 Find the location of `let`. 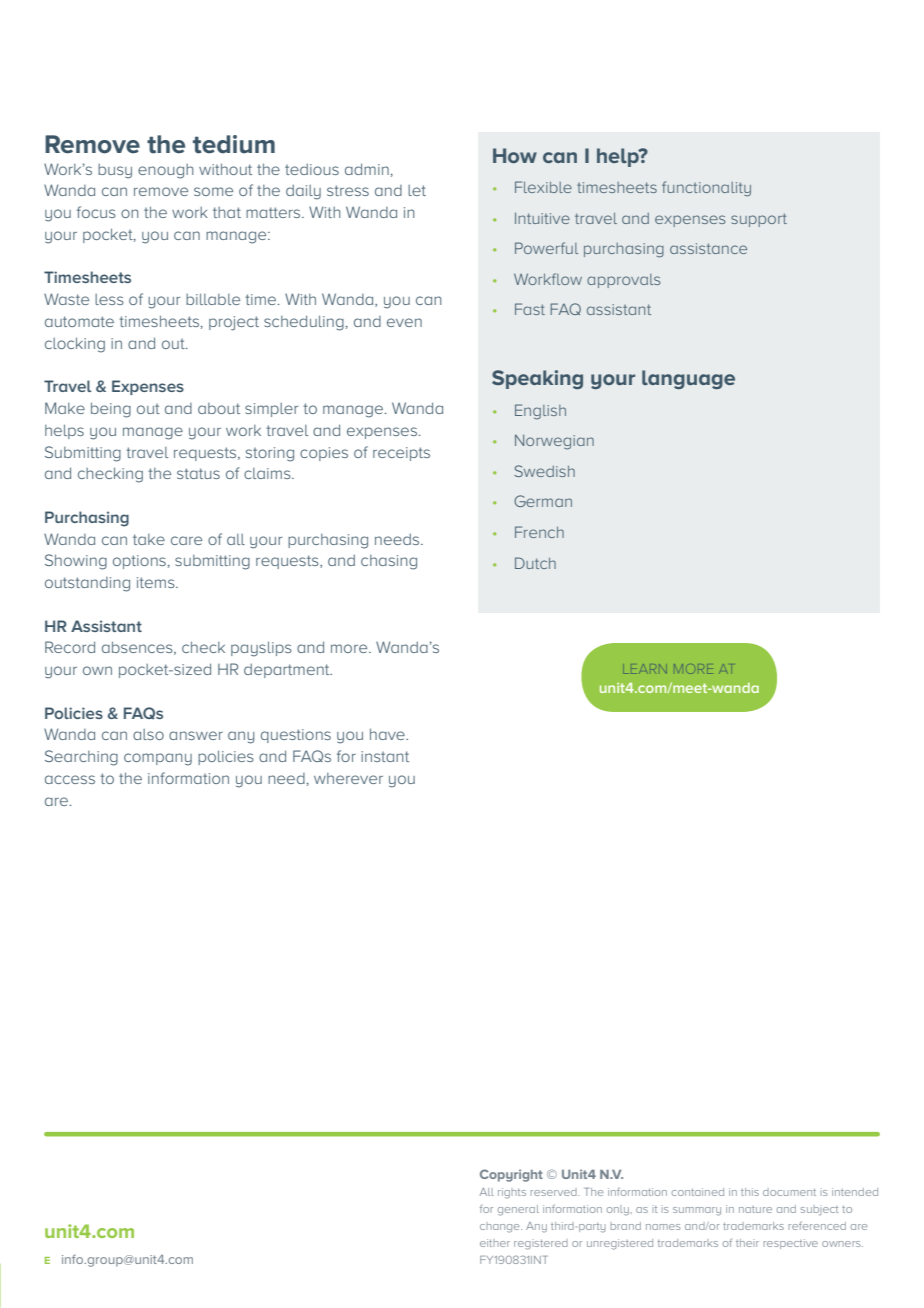

let is located at coordinates (417, 190).
